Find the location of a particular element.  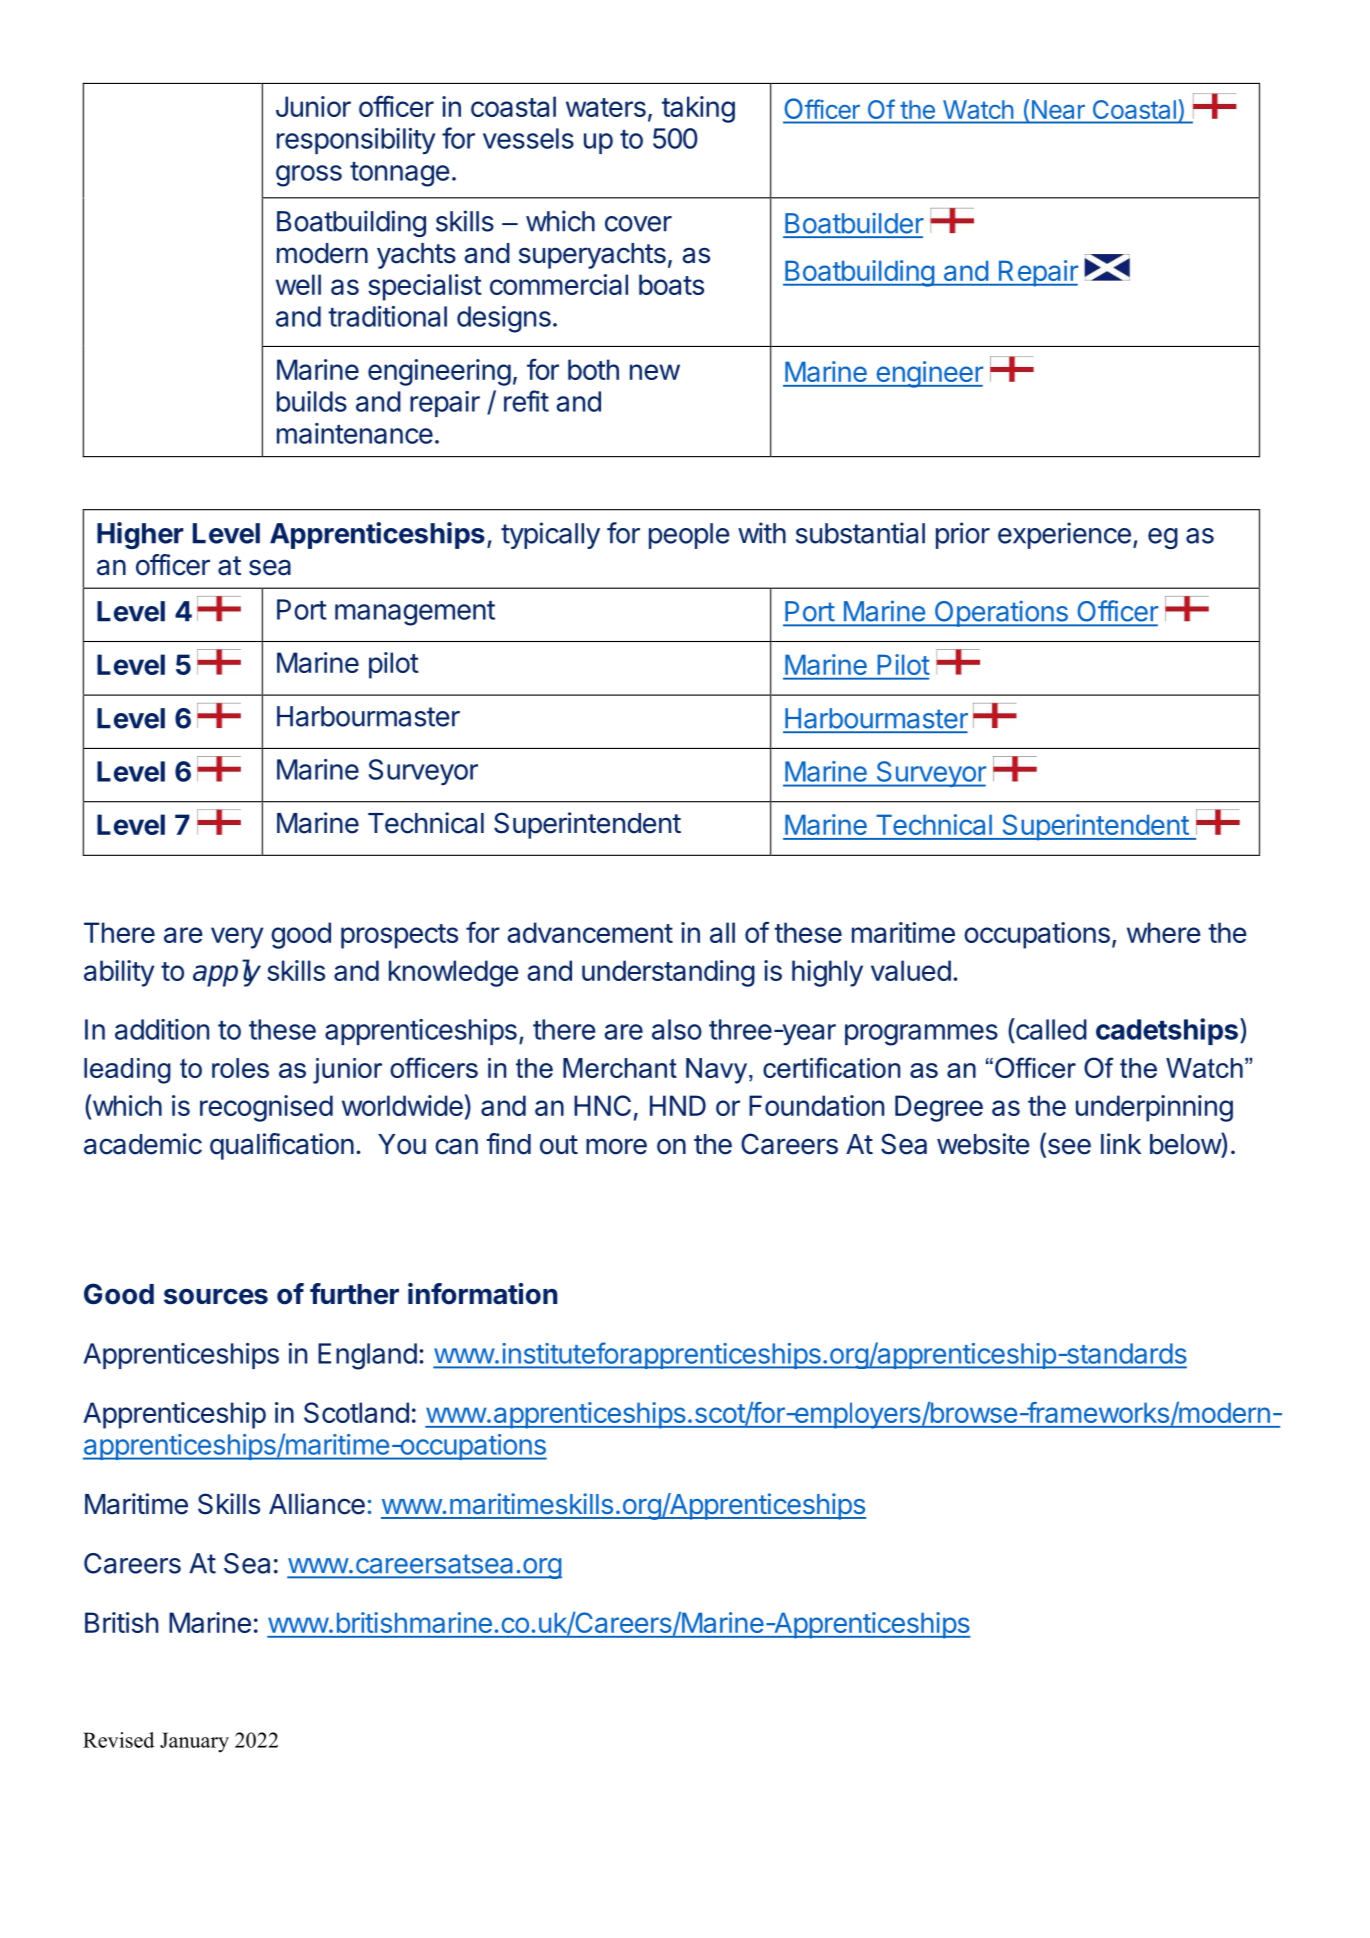

where is located at coordinates (1164, 932).
